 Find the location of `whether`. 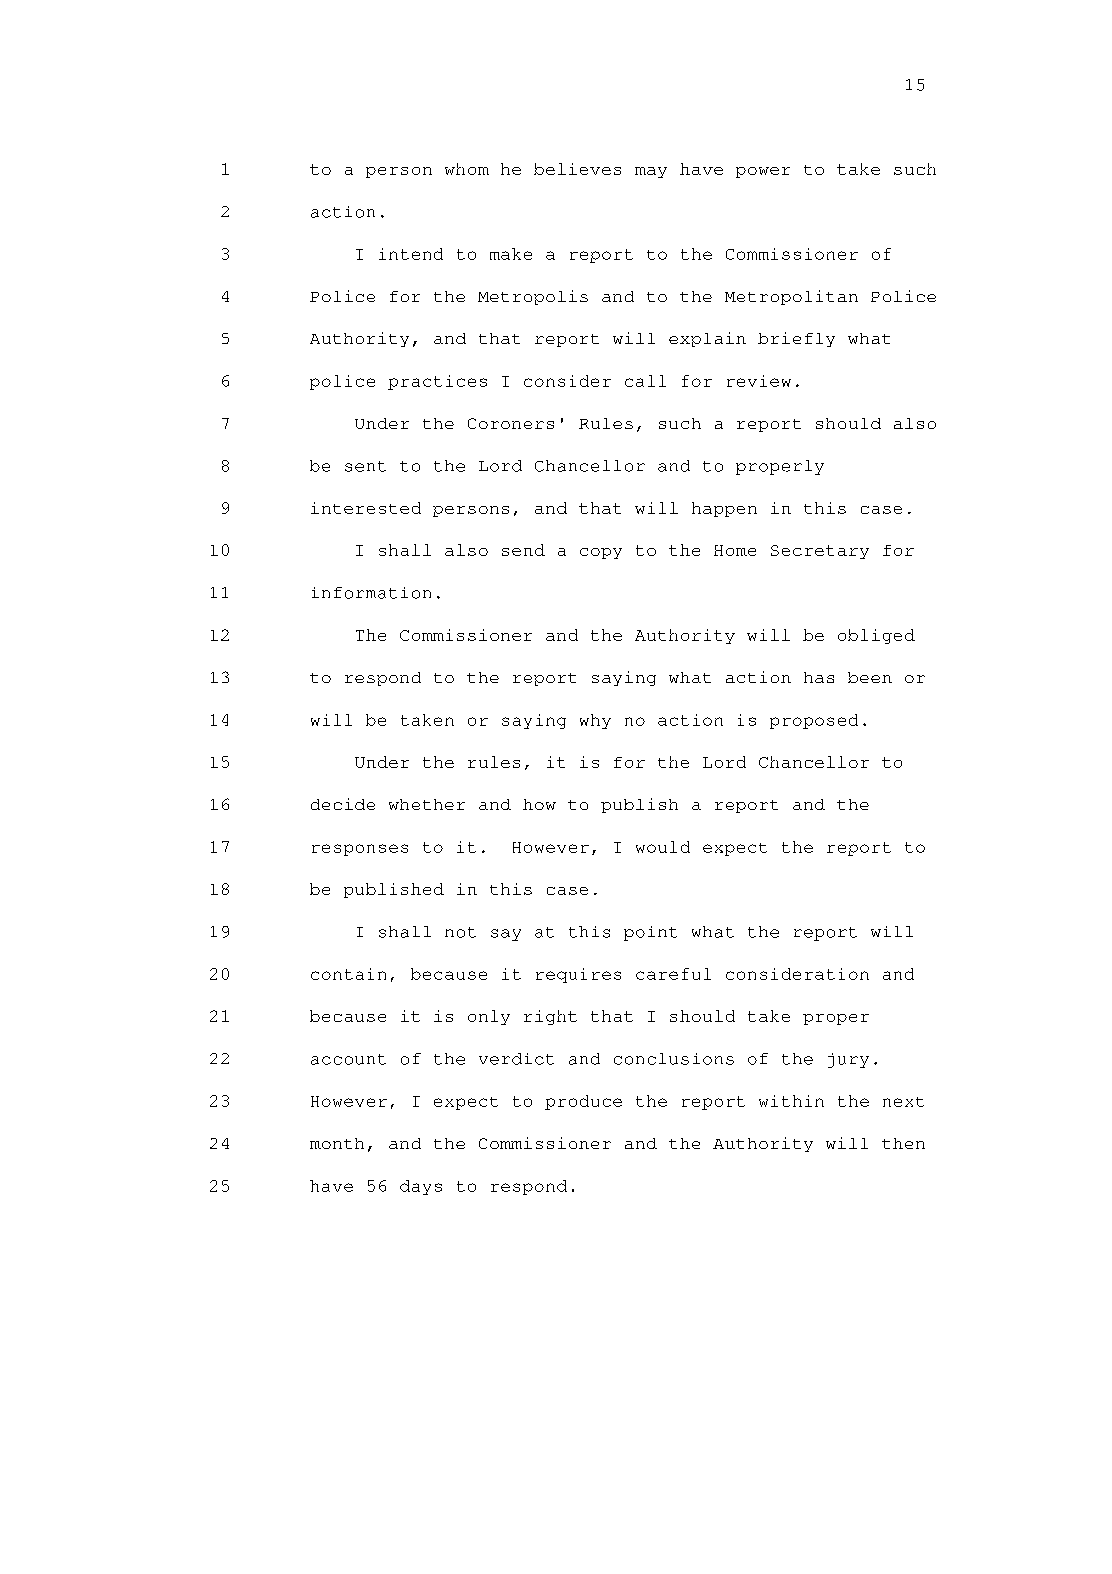

whether is located at coordinates (427, 804).
